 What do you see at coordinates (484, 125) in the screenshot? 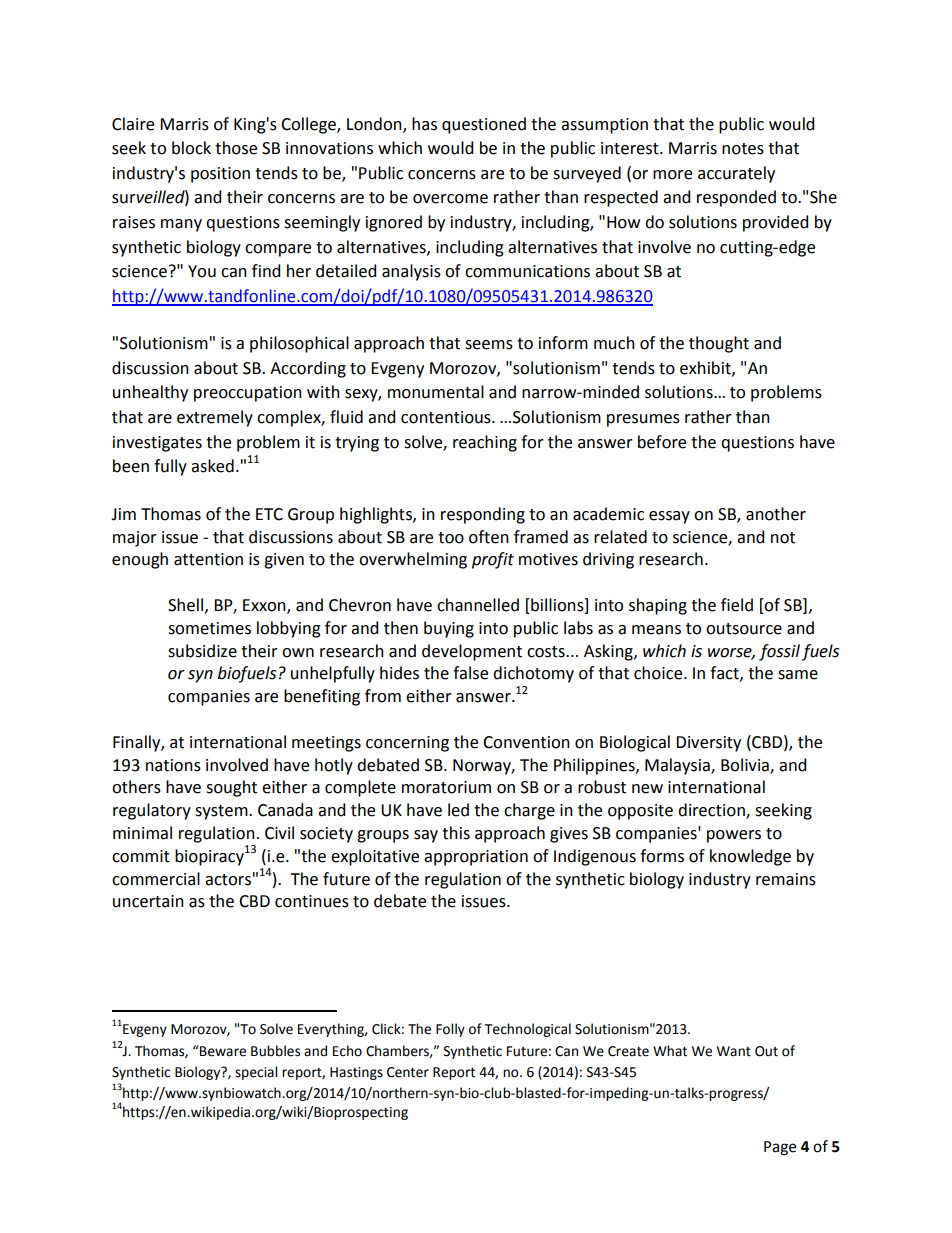
I see `questioned` at bounding box center [484, 125].
